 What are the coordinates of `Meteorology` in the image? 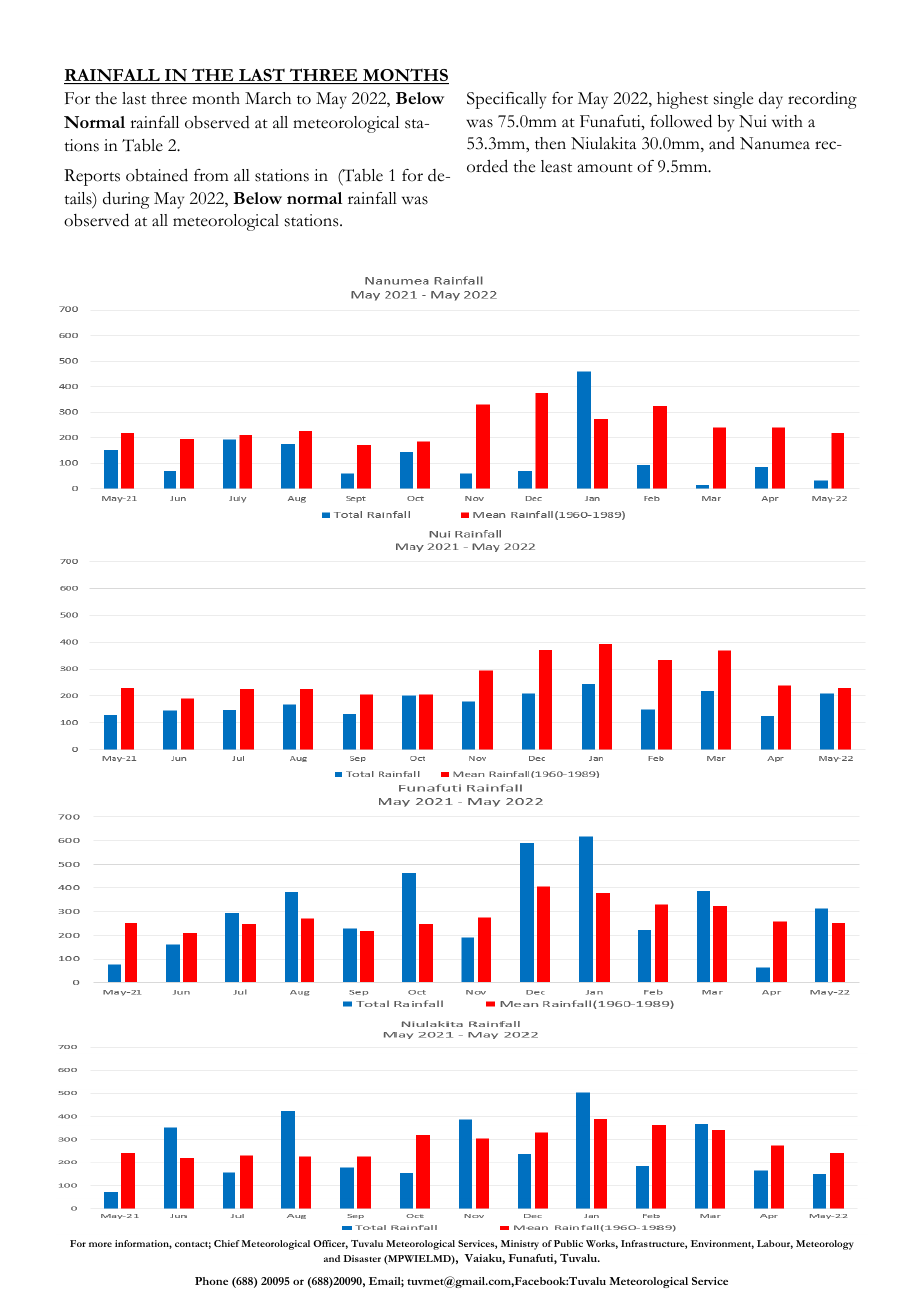 It's located at (825, 1245).
